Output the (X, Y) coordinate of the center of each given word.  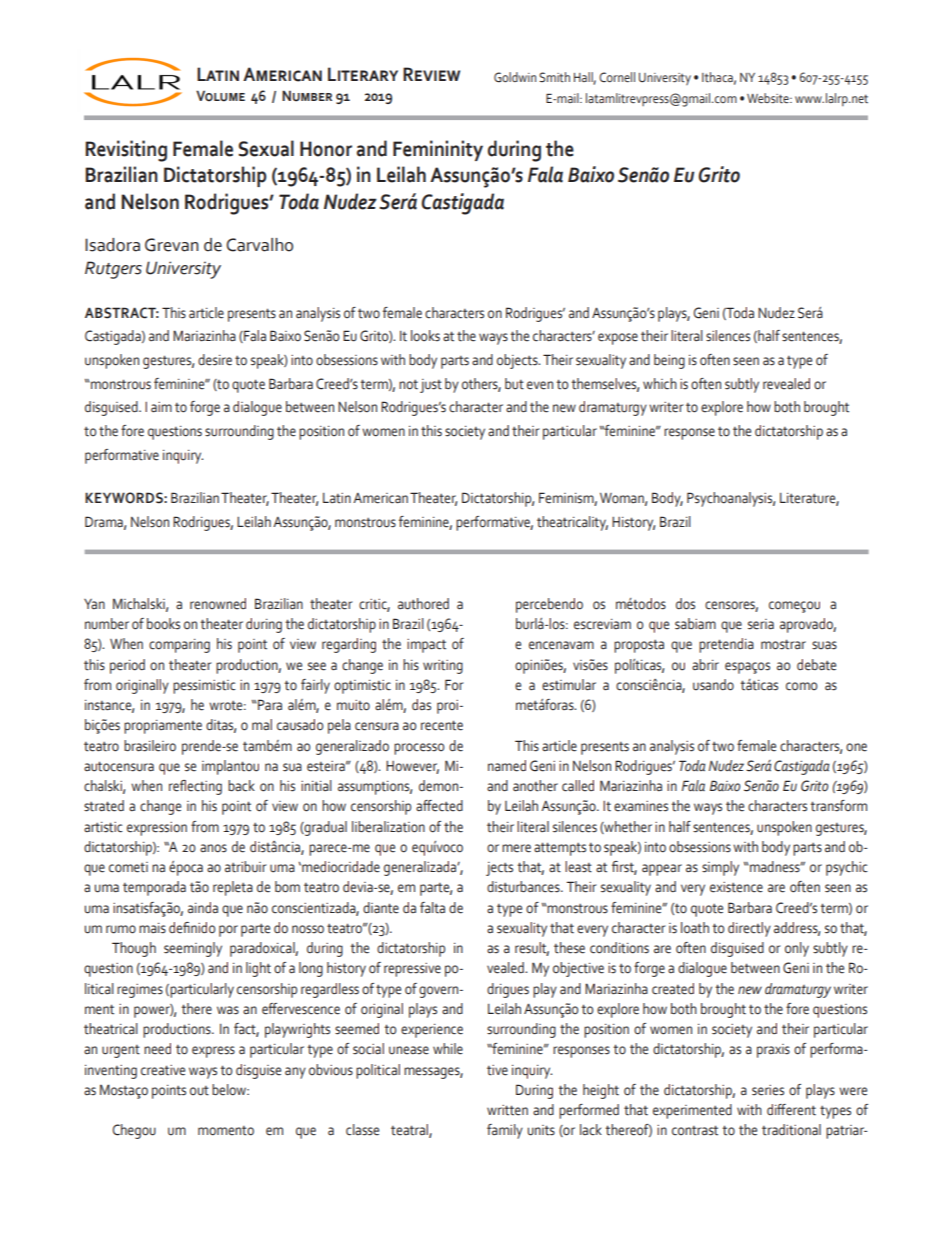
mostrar (783, 644)
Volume (220, 96)
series (768, 1090)
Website (769, 98)
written (507, 1110)
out (199, 1091)
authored (423, 604)
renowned (218, 604)
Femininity (438, 150)
